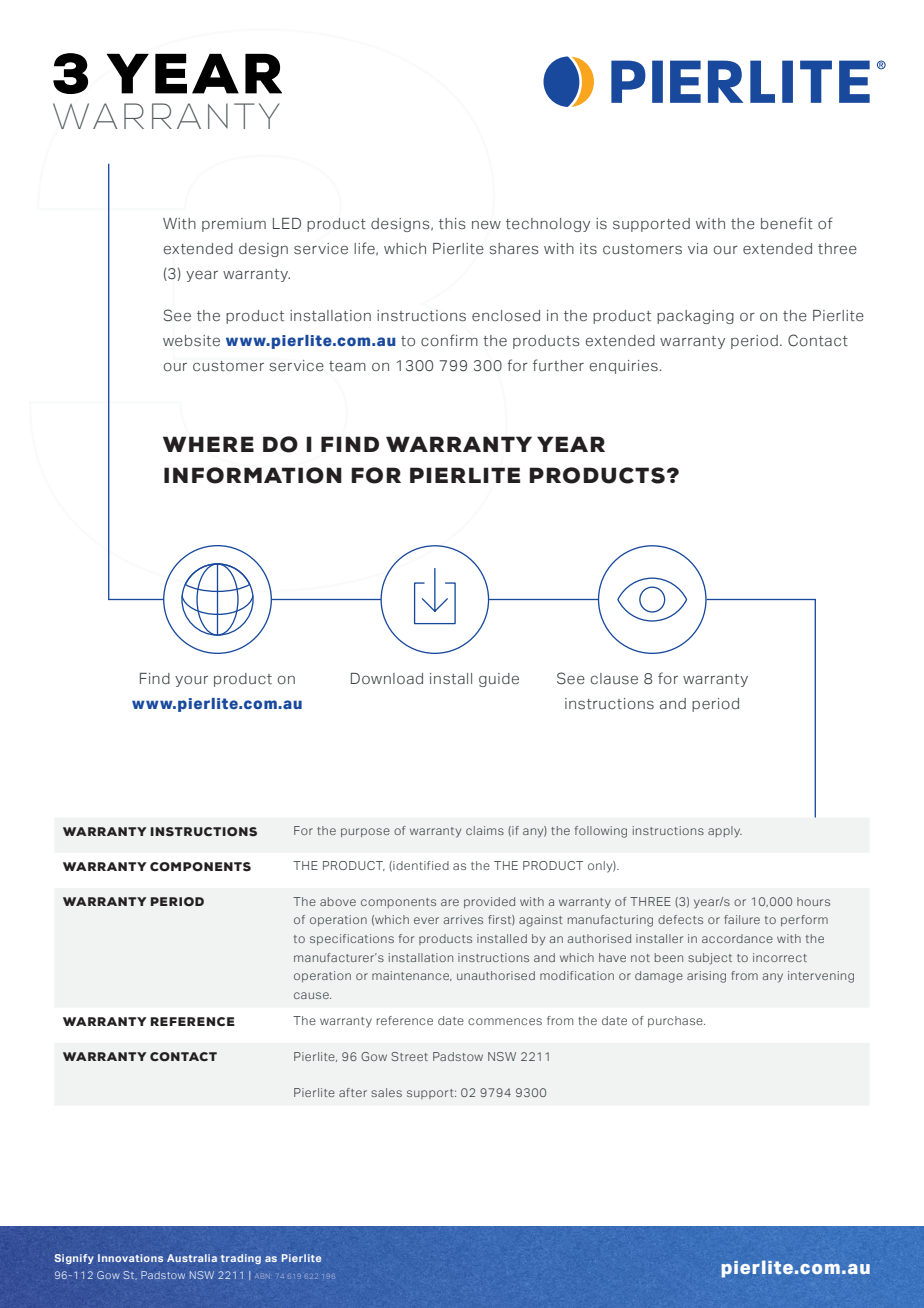 The image size is (924, 1308). I want to click on premium, so click(234, 225).
